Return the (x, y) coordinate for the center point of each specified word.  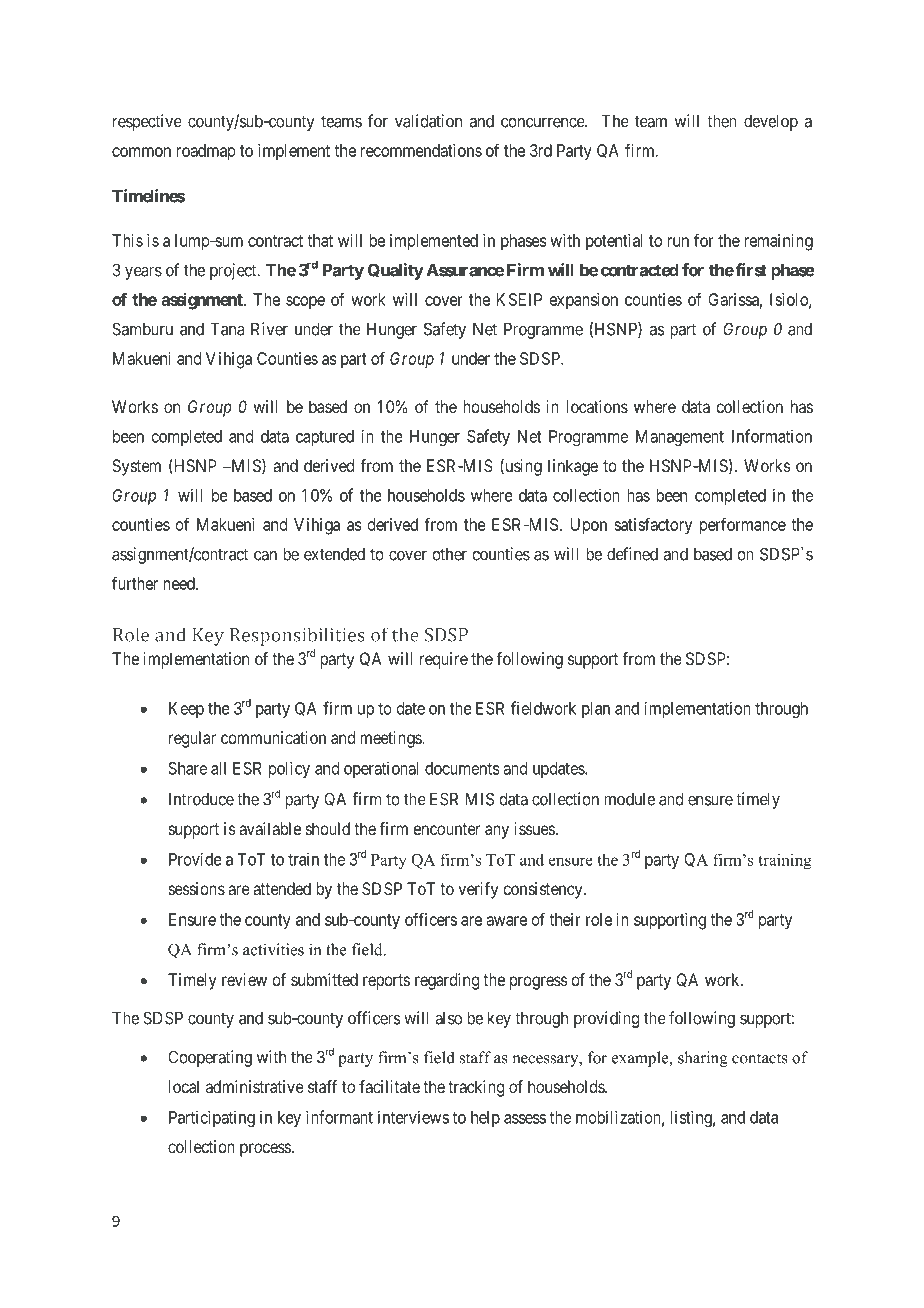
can (265, 555)
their (565, 919)
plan (596, 710)
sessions (197, 888)
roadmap (206, 152)
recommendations (421, 150)
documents (462, 768)
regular (192, 739)
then (722, 121)
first (751, 270)
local (184, 1086)
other (449, 554)
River (269, 329)
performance (743, 526)
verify (478, 890)
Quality (396, 271)
